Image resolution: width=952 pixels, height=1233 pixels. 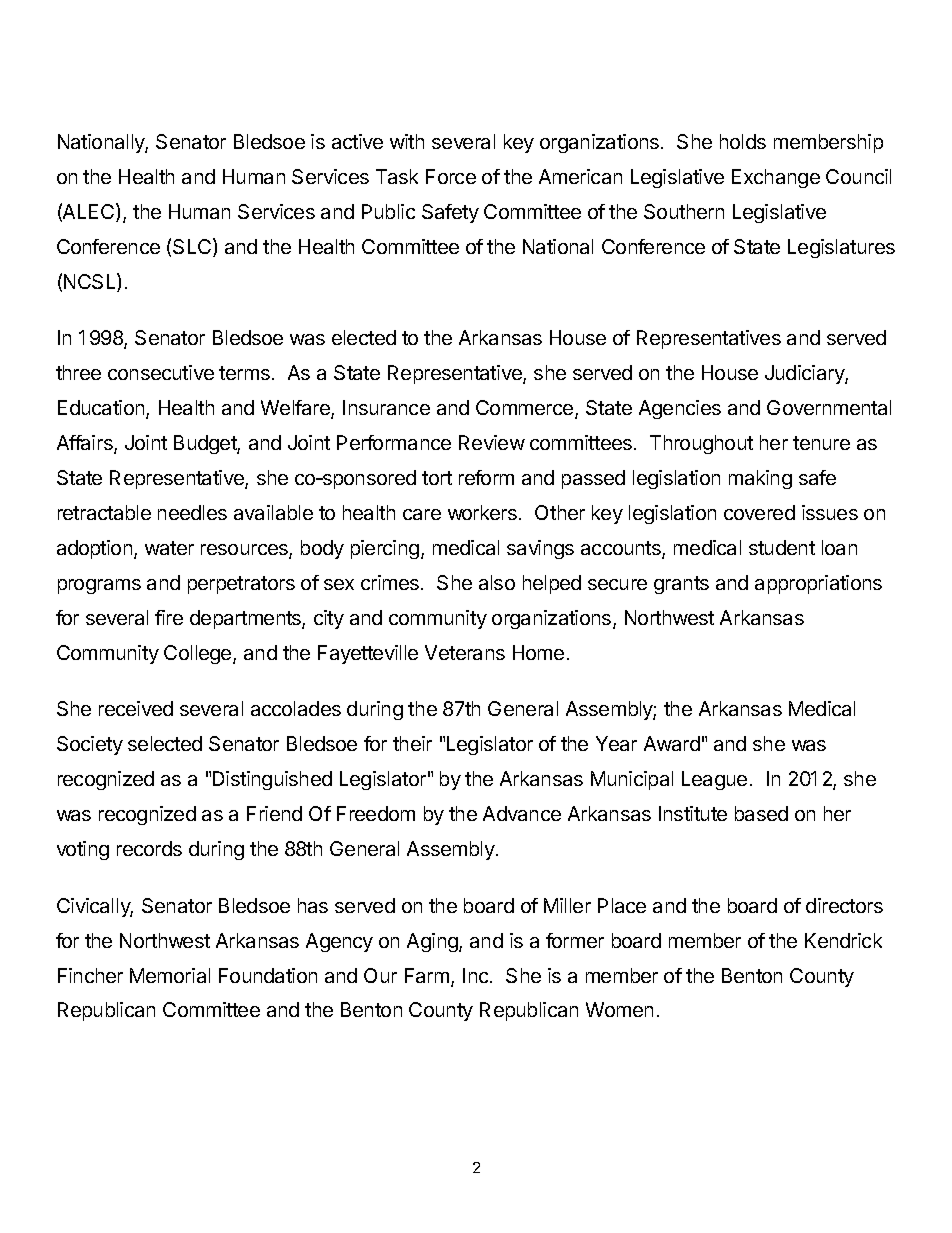 What do you see at coordinates (427, 975) in the page?
I see `Farm` at bounding box center [427, 975].
